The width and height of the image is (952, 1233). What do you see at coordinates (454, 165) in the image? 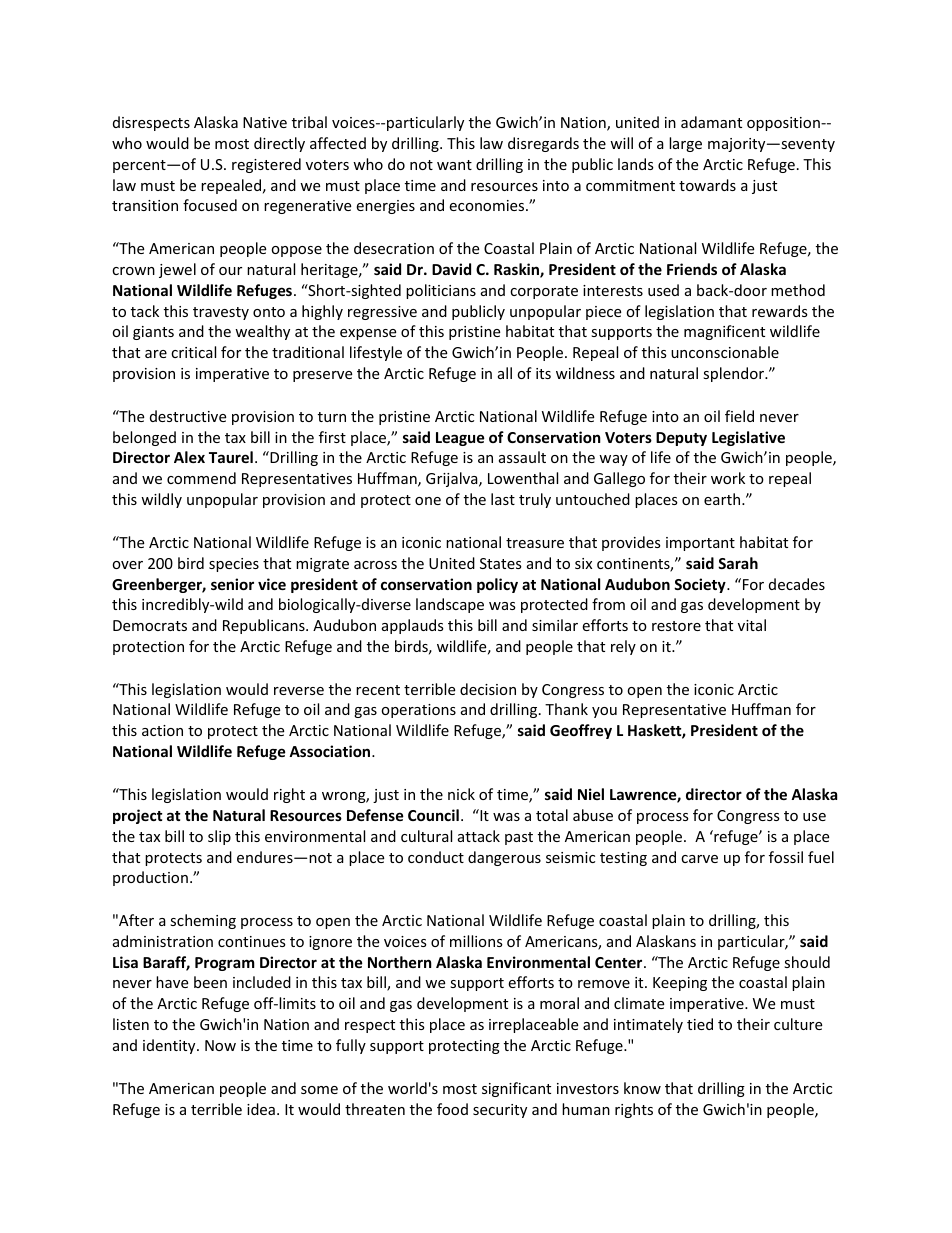
I see `want` at bounding box center [454, 165].
